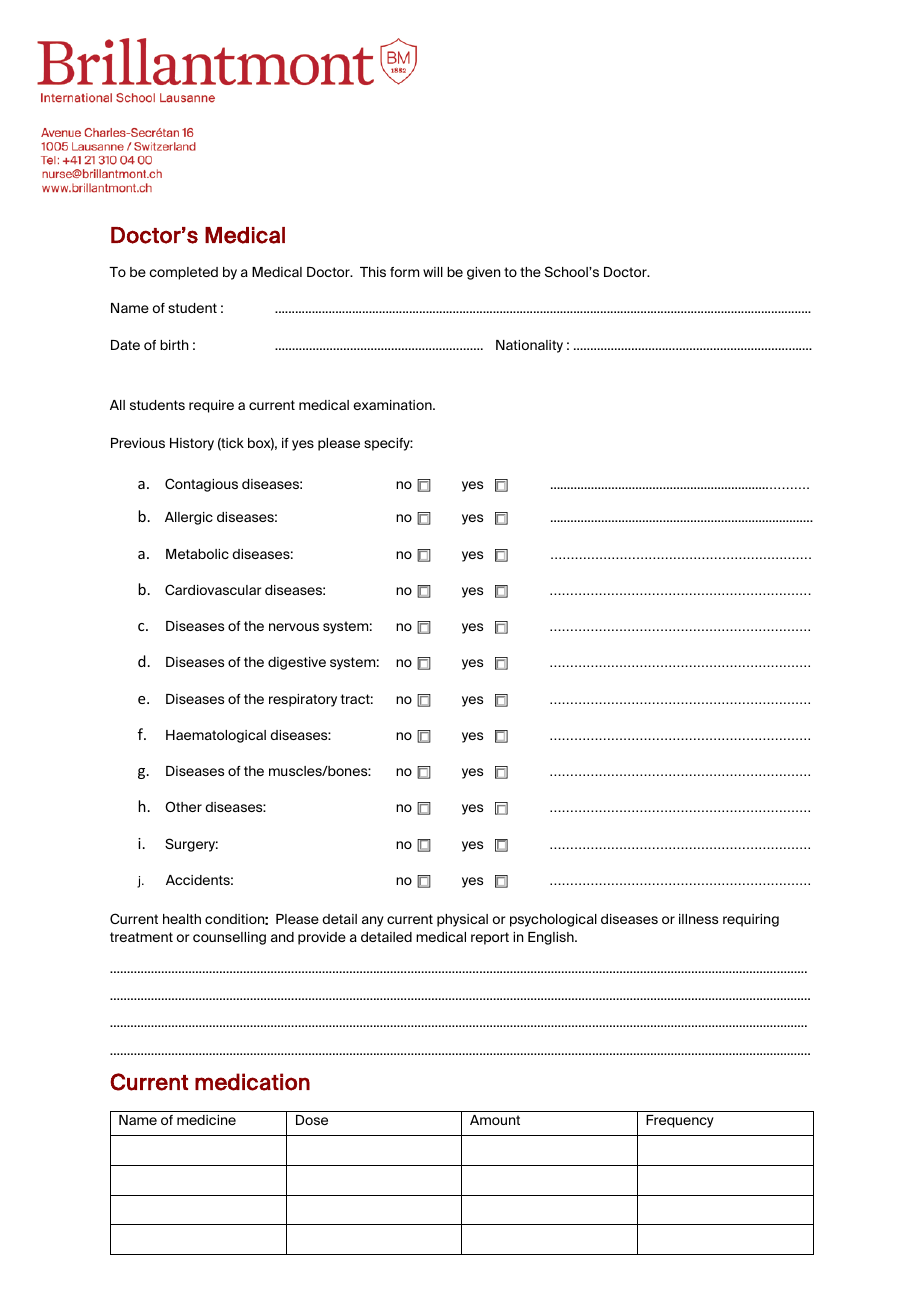 The width and height of the document is (924, 1308). I want to click on medicine, so click(206, 1120).
